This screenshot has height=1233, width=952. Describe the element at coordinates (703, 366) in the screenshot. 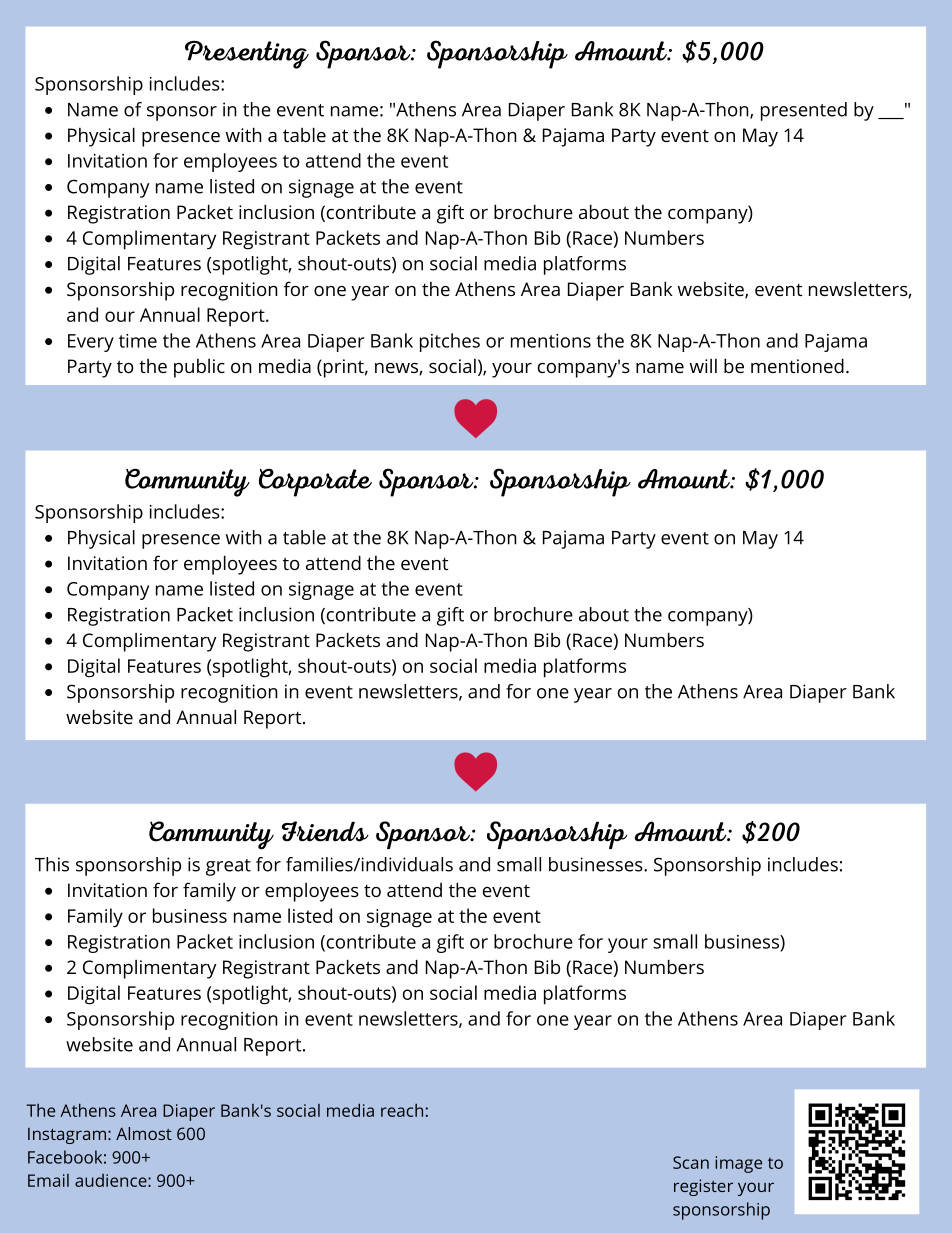

I see `will` at that location.
